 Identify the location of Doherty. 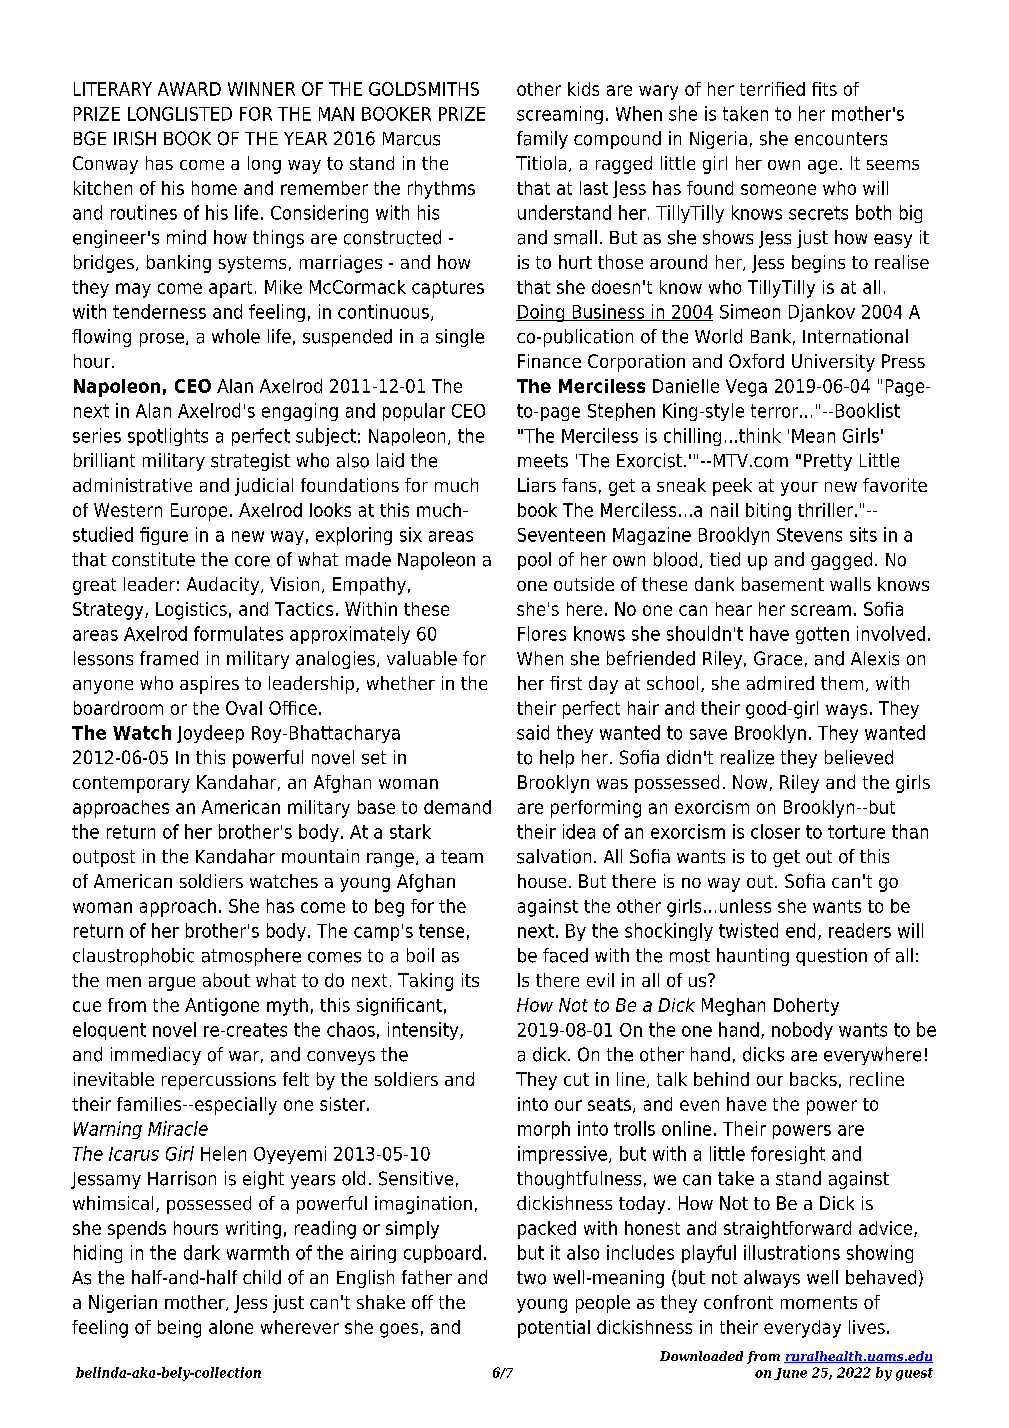
(806, 1007).
